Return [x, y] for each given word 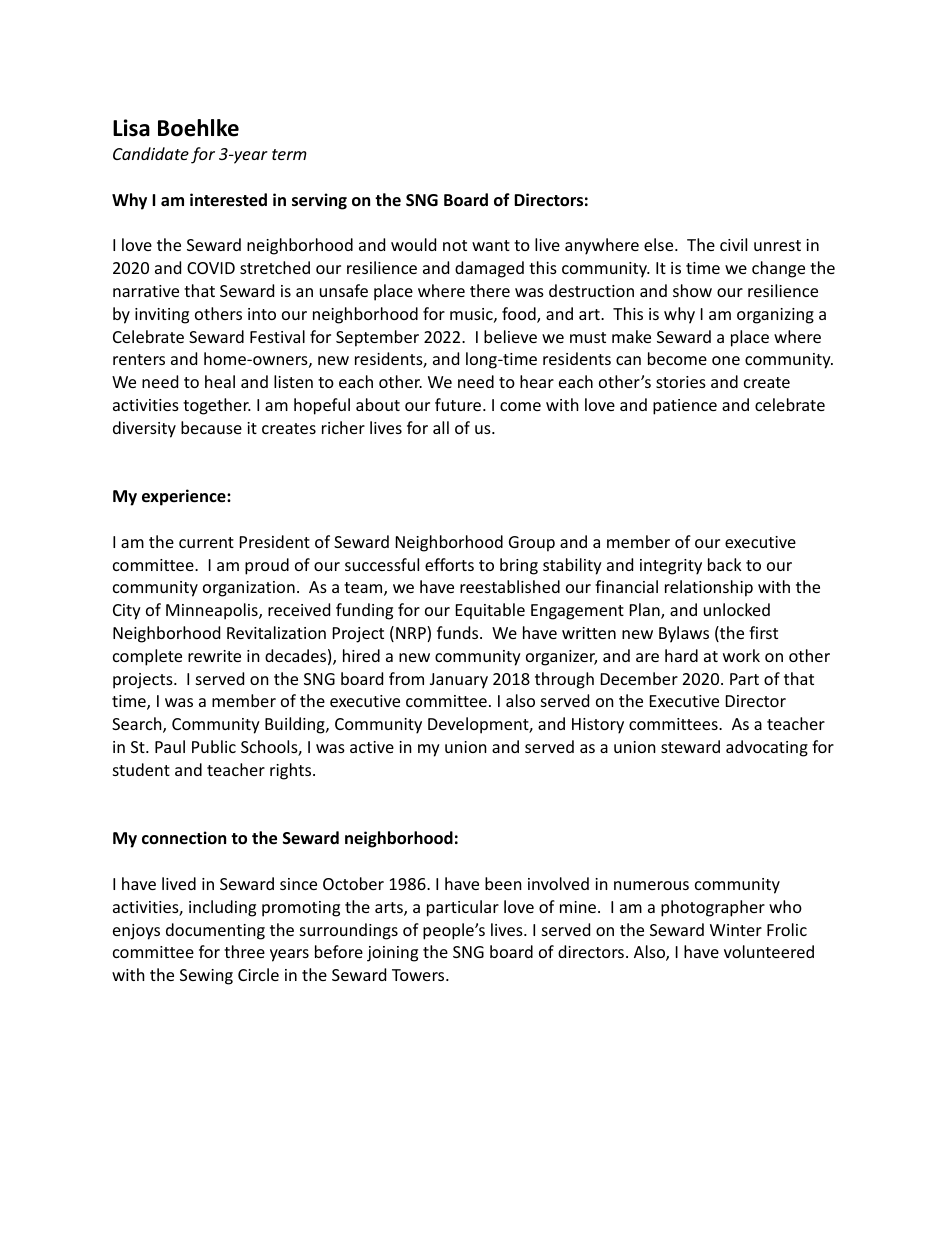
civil [733, 244]
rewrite [214, 656]
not [455, 245]
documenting [215, 931]
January [459, 681]
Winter [736, 930]
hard [681, 655]
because [211, 427]
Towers [419, 975]
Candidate [151, 153]
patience [685, 407]
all [441, 427]
